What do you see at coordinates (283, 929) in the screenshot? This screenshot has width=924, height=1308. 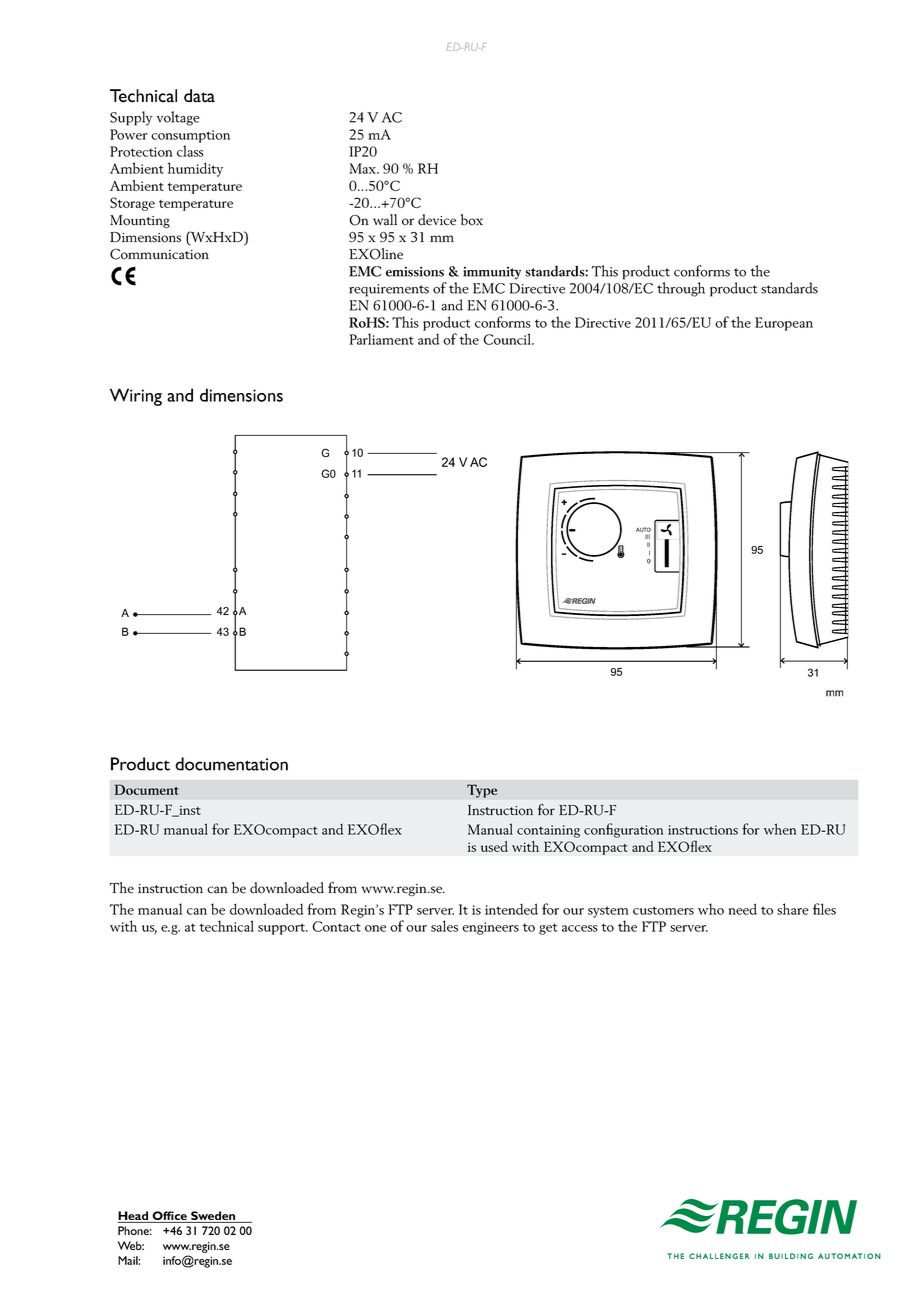 I see `support` at bounding box center [283, 929].
